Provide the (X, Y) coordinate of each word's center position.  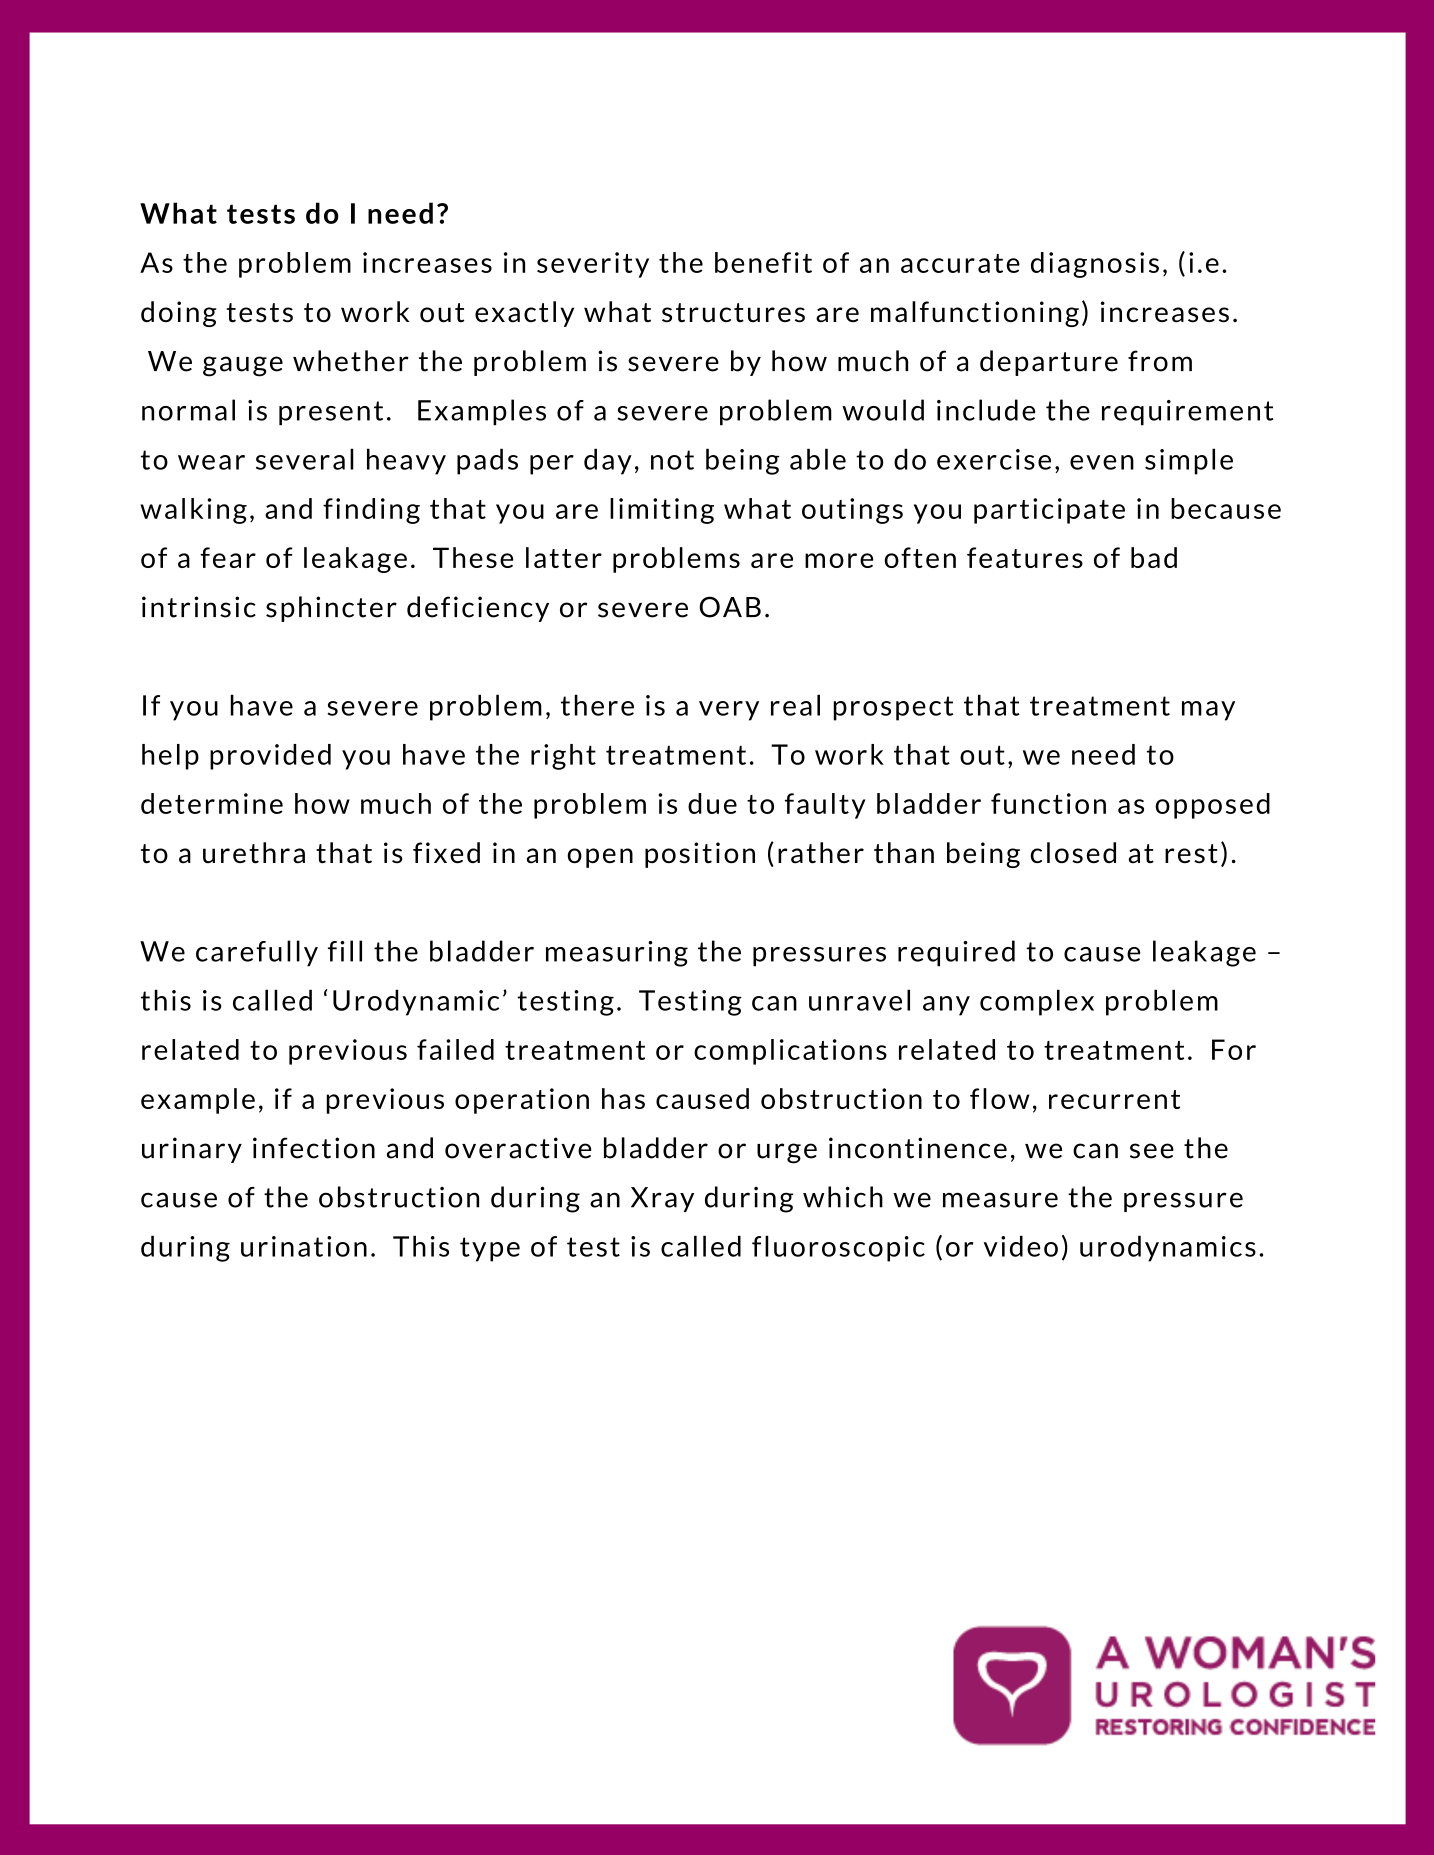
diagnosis (1095, 265)
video (1021, 1246)
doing (179, 314)
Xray (662, 1199)
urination (304, 1246)
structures (733, 313)
